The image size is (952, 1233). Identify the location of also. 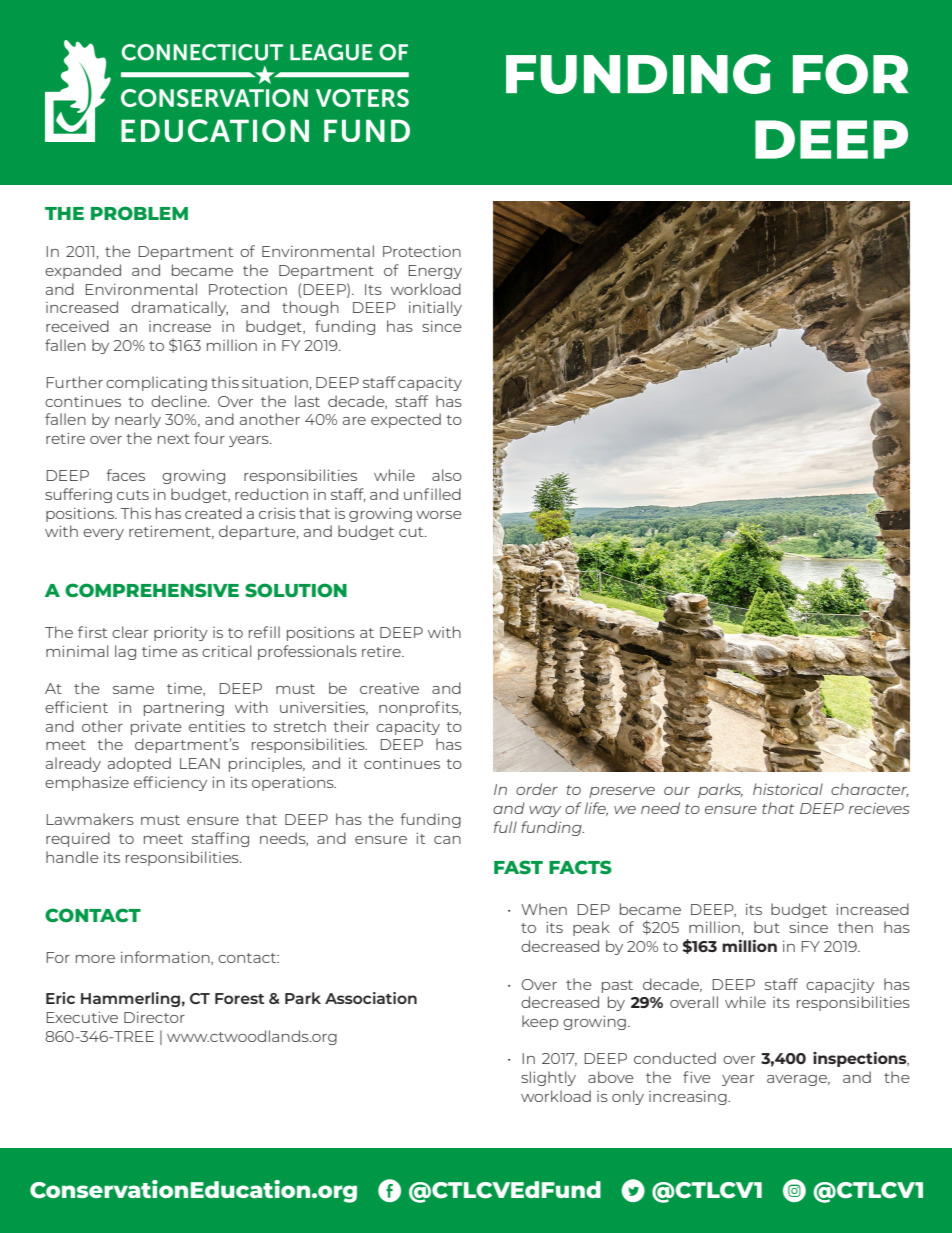
(447, 475).
